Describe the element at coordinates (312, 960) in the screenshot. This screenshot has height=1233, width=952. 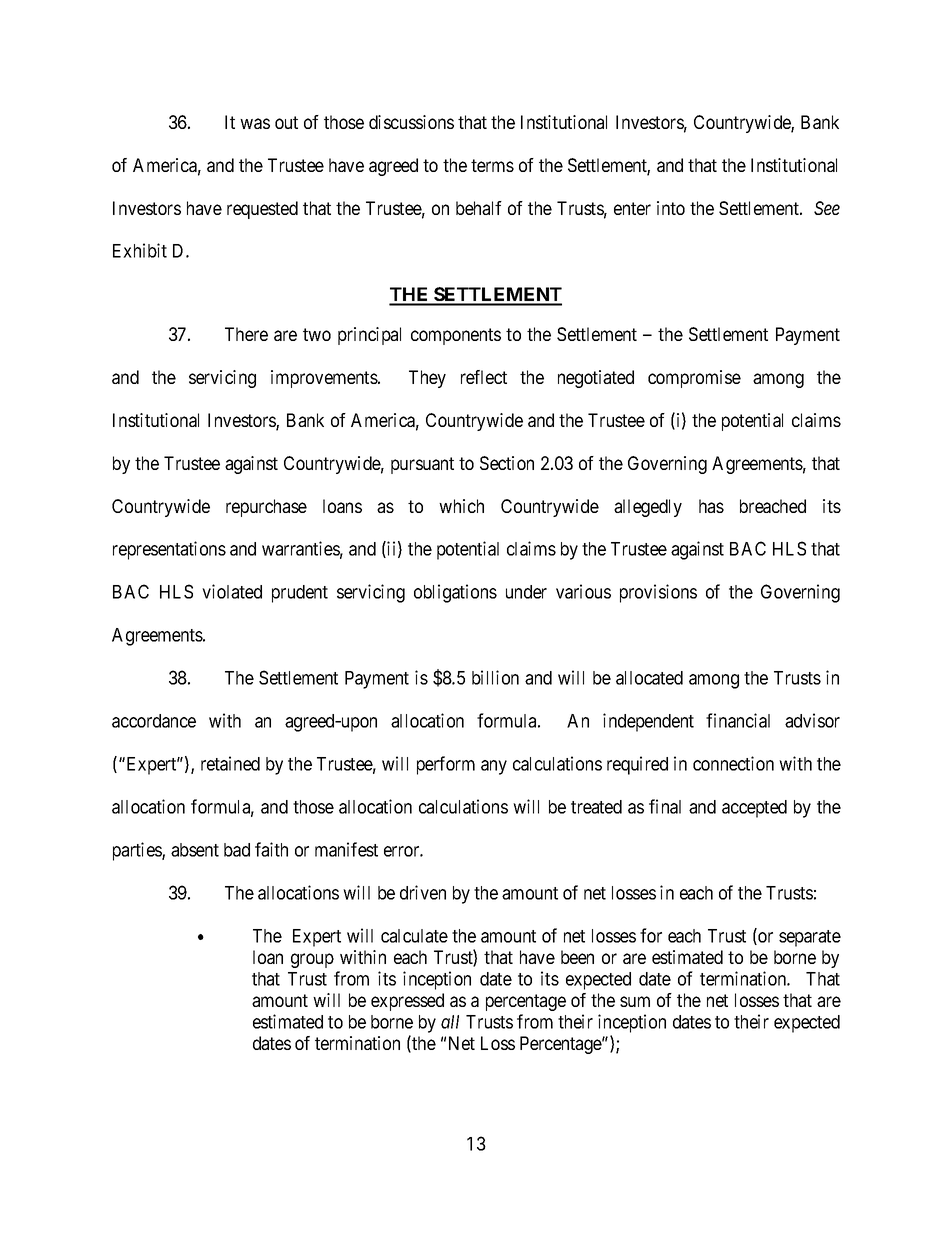
I see `group` at that location.
